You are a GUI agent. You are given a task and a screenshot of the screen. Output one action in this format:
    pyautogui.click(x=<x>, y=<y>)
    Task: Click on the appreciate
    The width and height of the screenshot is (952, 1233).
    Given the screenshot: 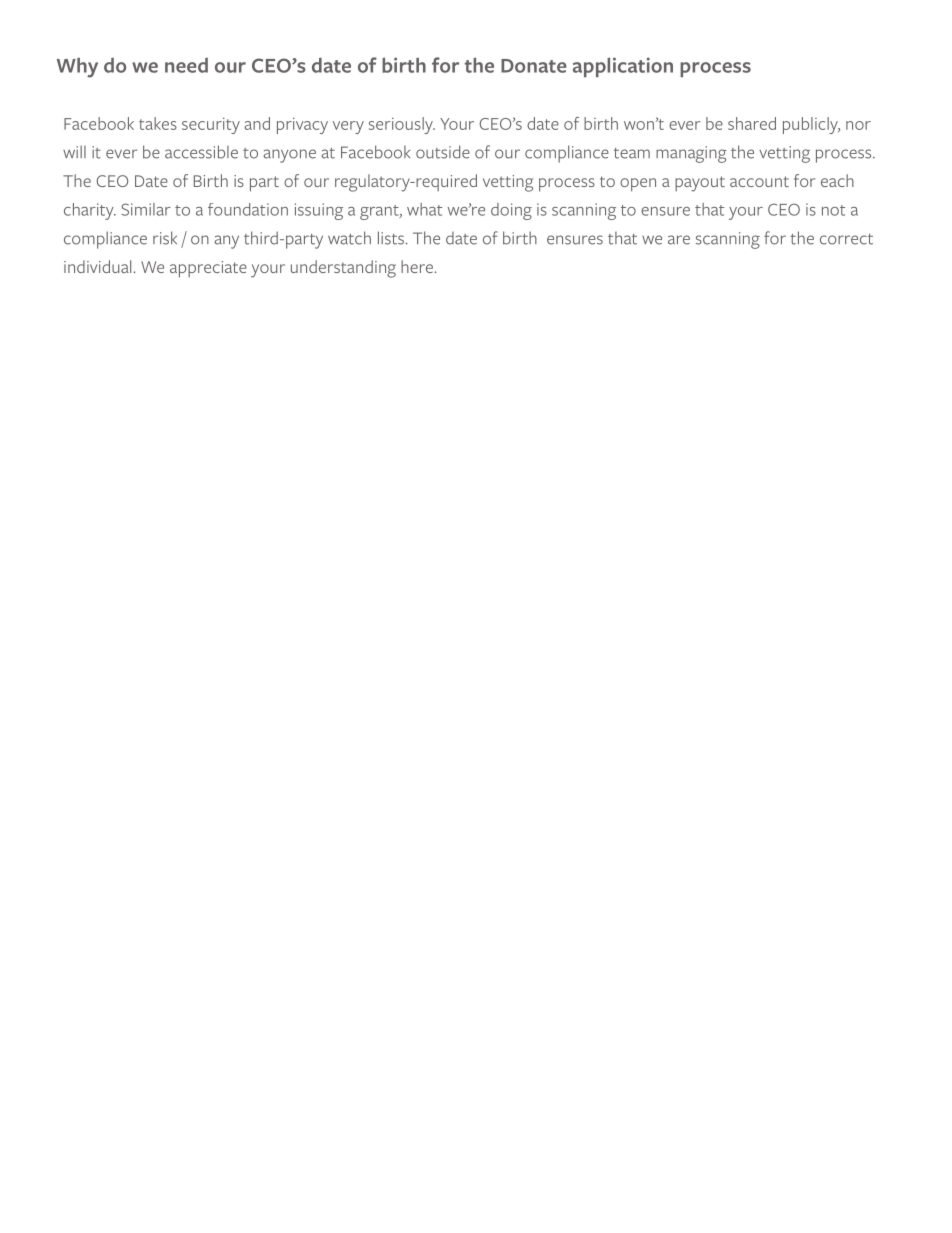 What is the action you would take?
    pyautogui.click(x=208, y=269)
